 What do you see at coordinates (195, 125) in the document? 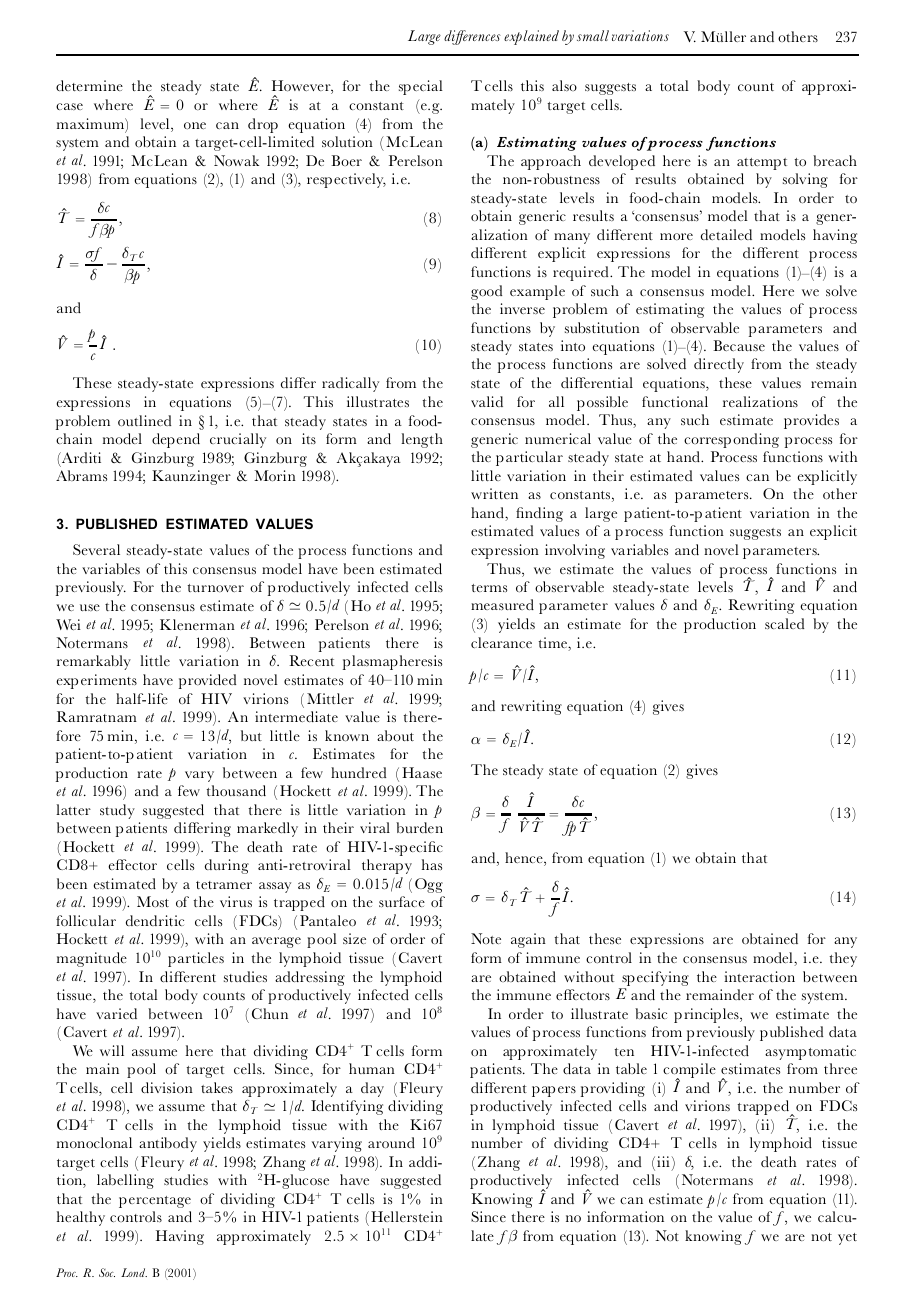
I see `one` at bounding box center [195, 125].
